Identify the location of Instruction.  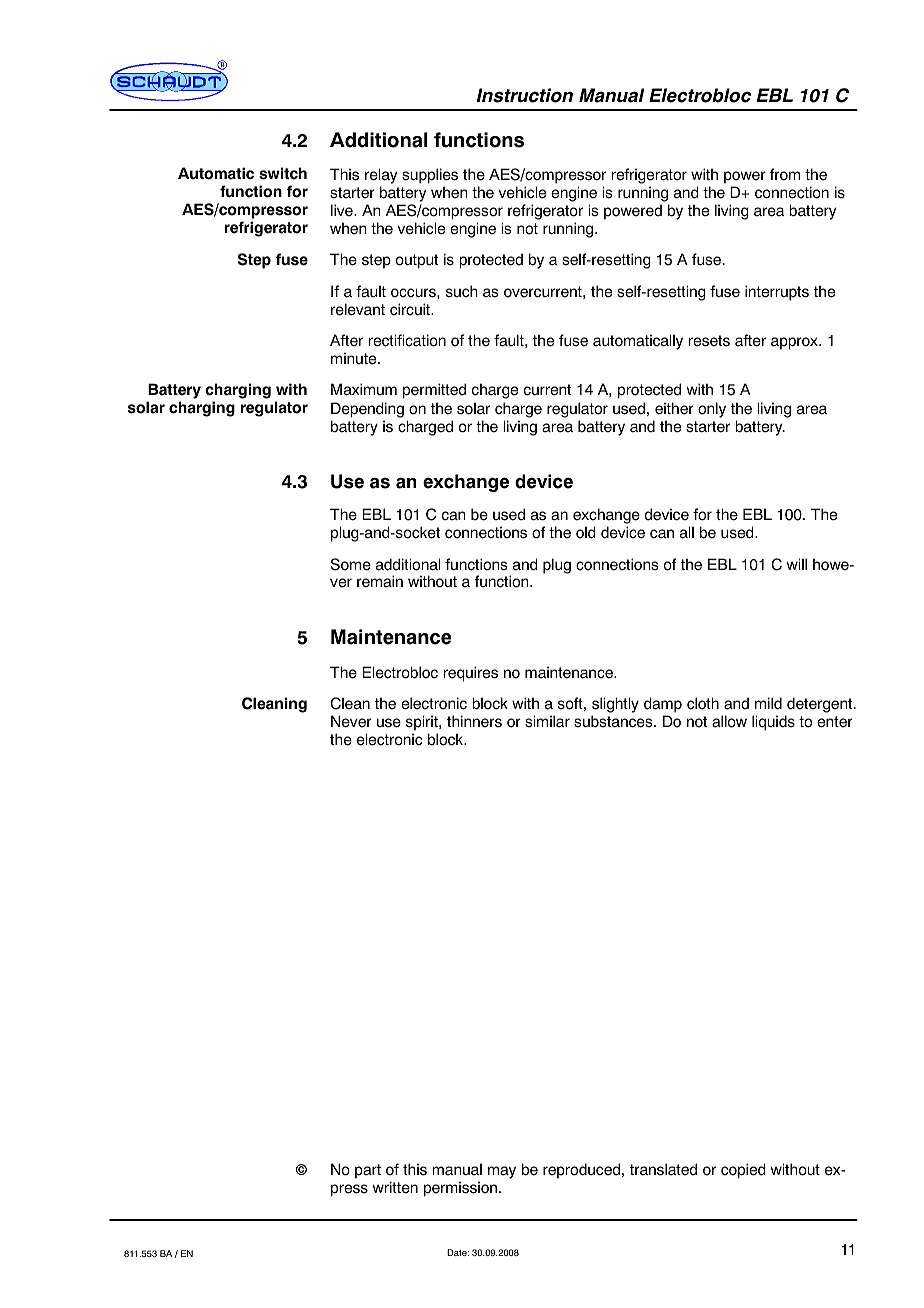
(525, 95).
